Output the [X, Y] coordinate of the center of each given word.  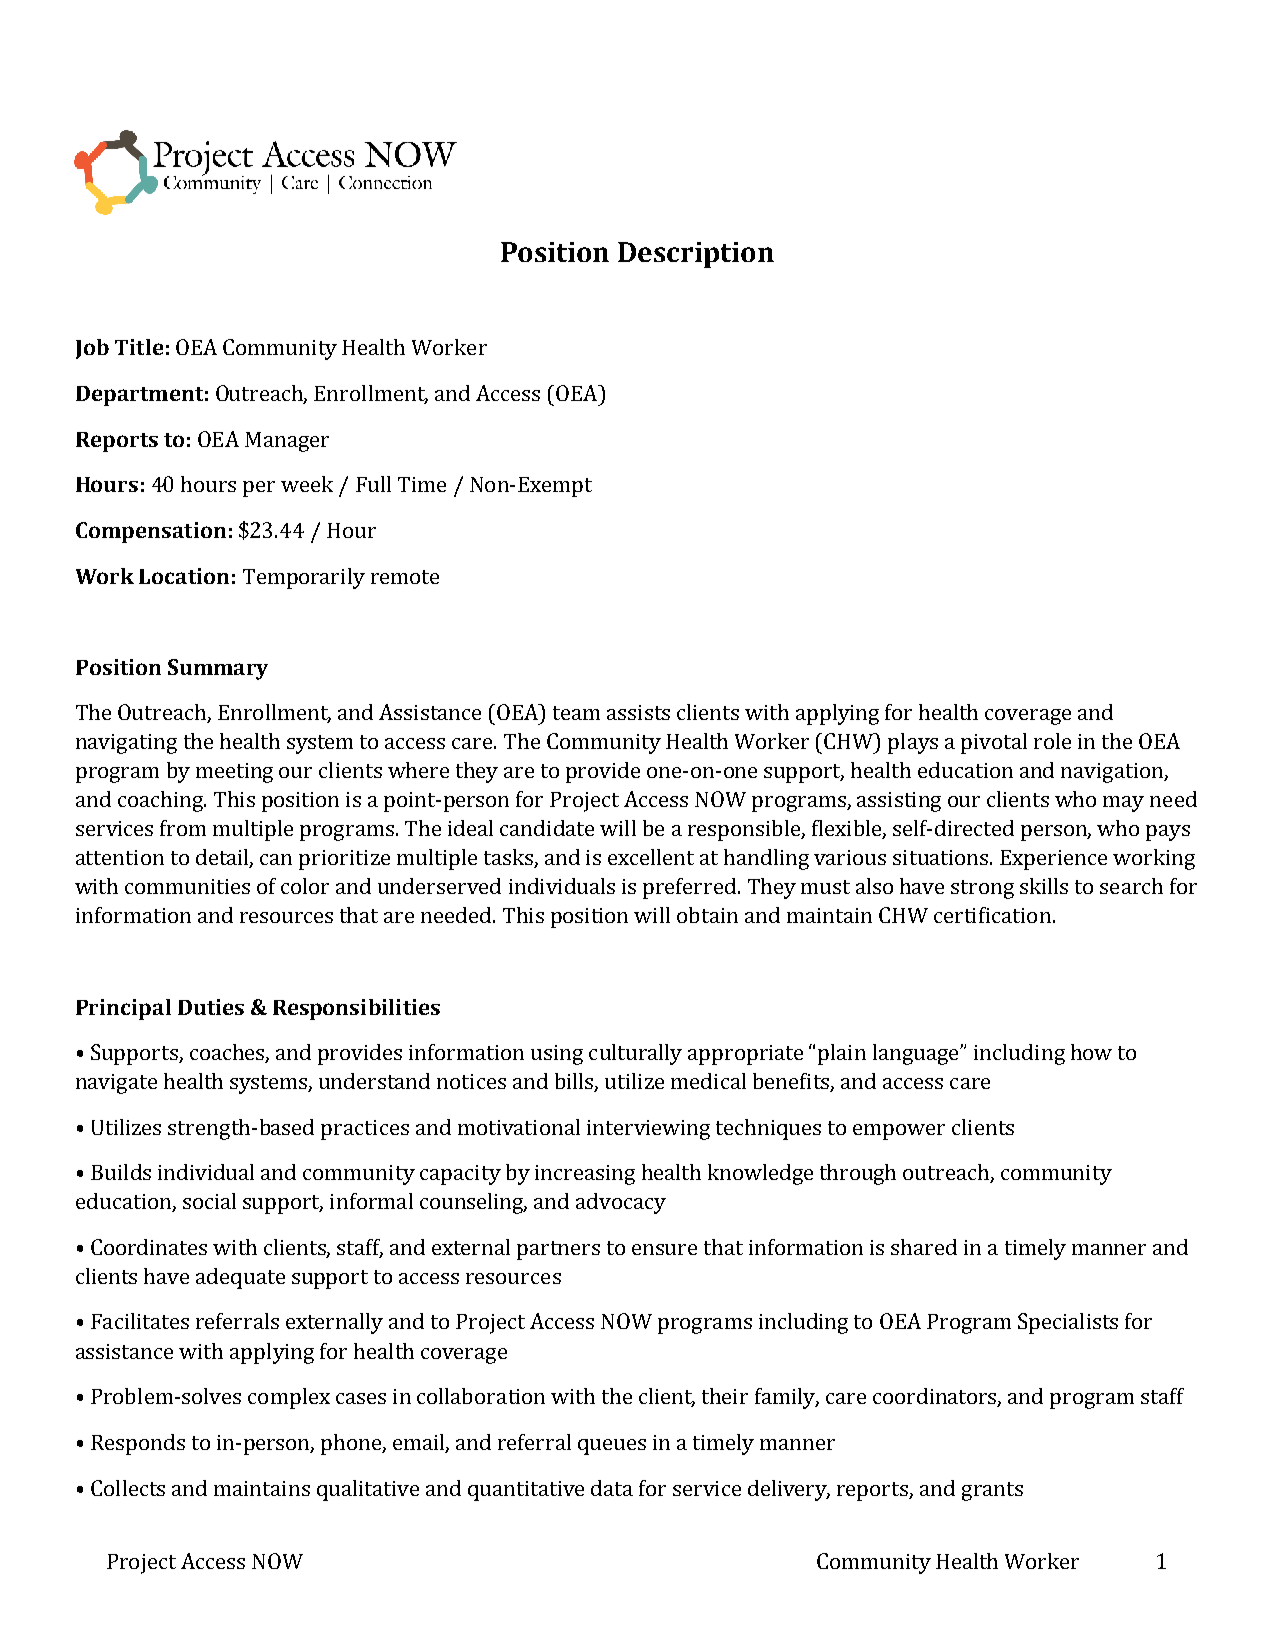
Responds [138, 1444]
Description [696, 255]
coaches [228, 1053]
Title [139, 347]
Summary [218, 669]
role [1052, 741]
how [1091, 1052]
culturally [635, 1054]
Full [373, 484]
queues [612, 1447]
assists [638, 712]
